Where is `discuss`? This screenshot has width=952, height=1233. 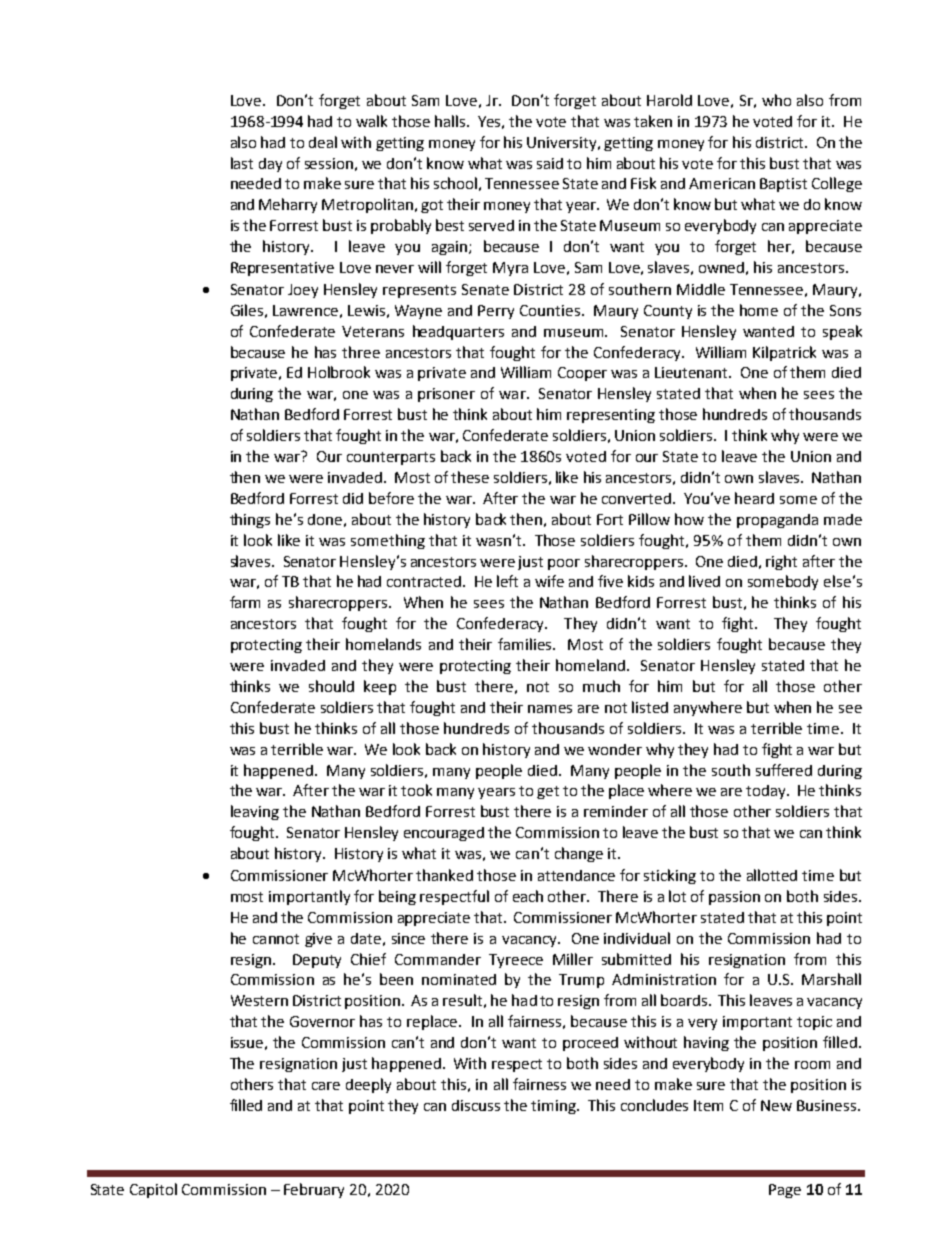
discuss is located at coordinates (476, 1105).
